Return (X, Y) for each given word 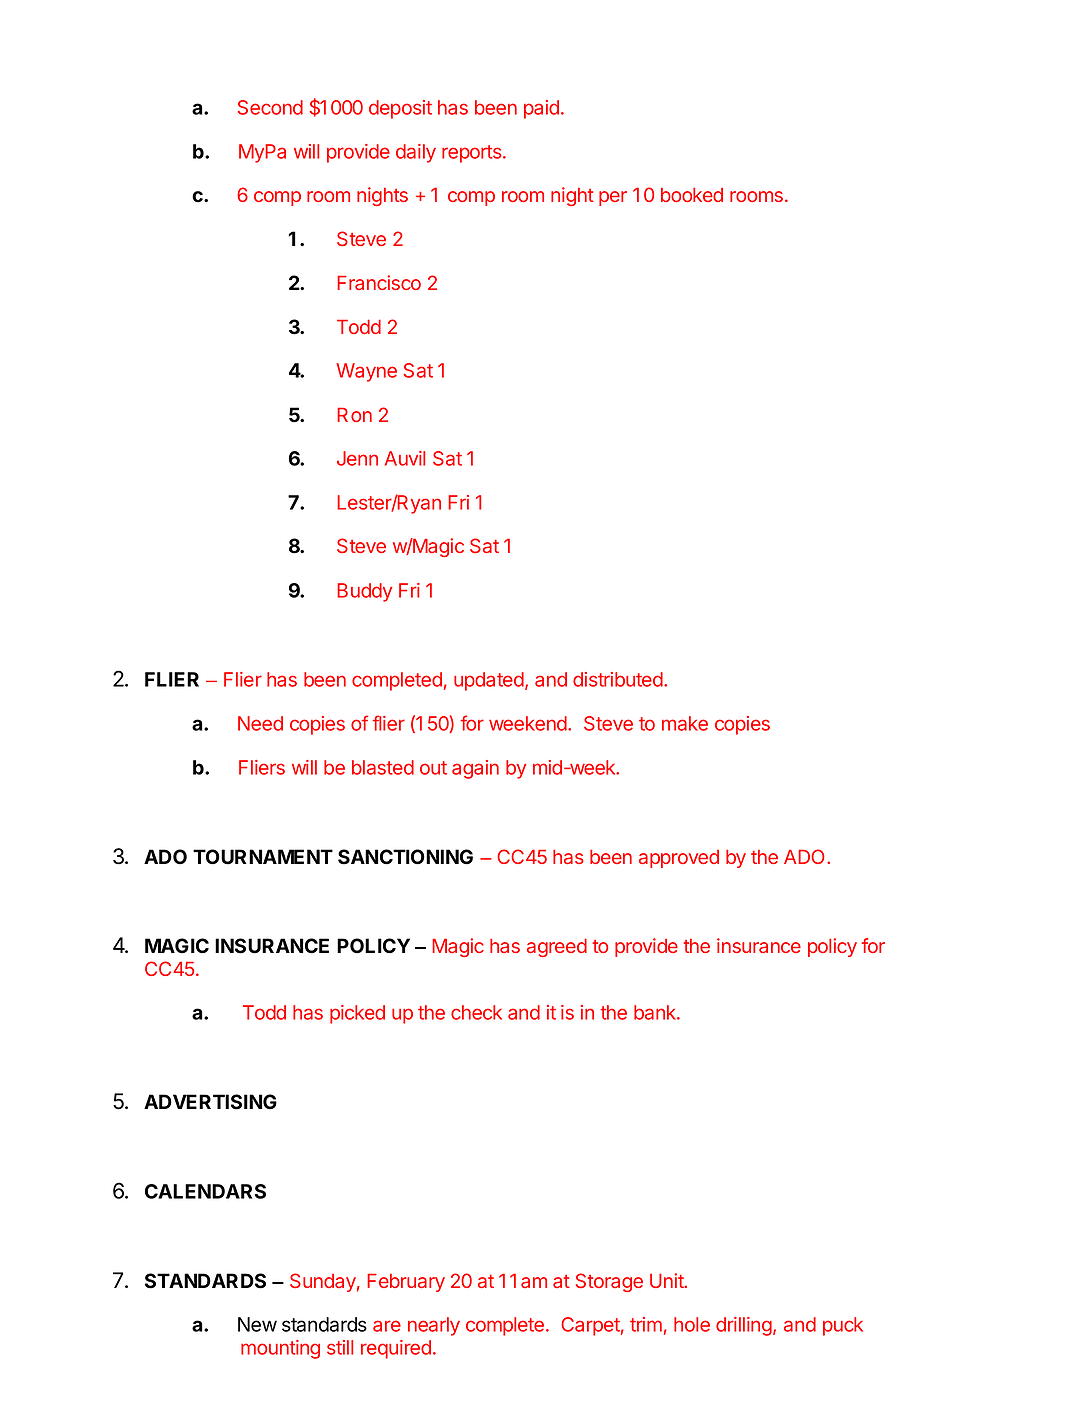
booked (692, 194)
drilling (745, 1326)
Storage (609, 1282)
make (685, 723)
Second (270, 107)
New (257, 1324)
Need (260, 723)
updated (489, 681)
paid (541, 109)
